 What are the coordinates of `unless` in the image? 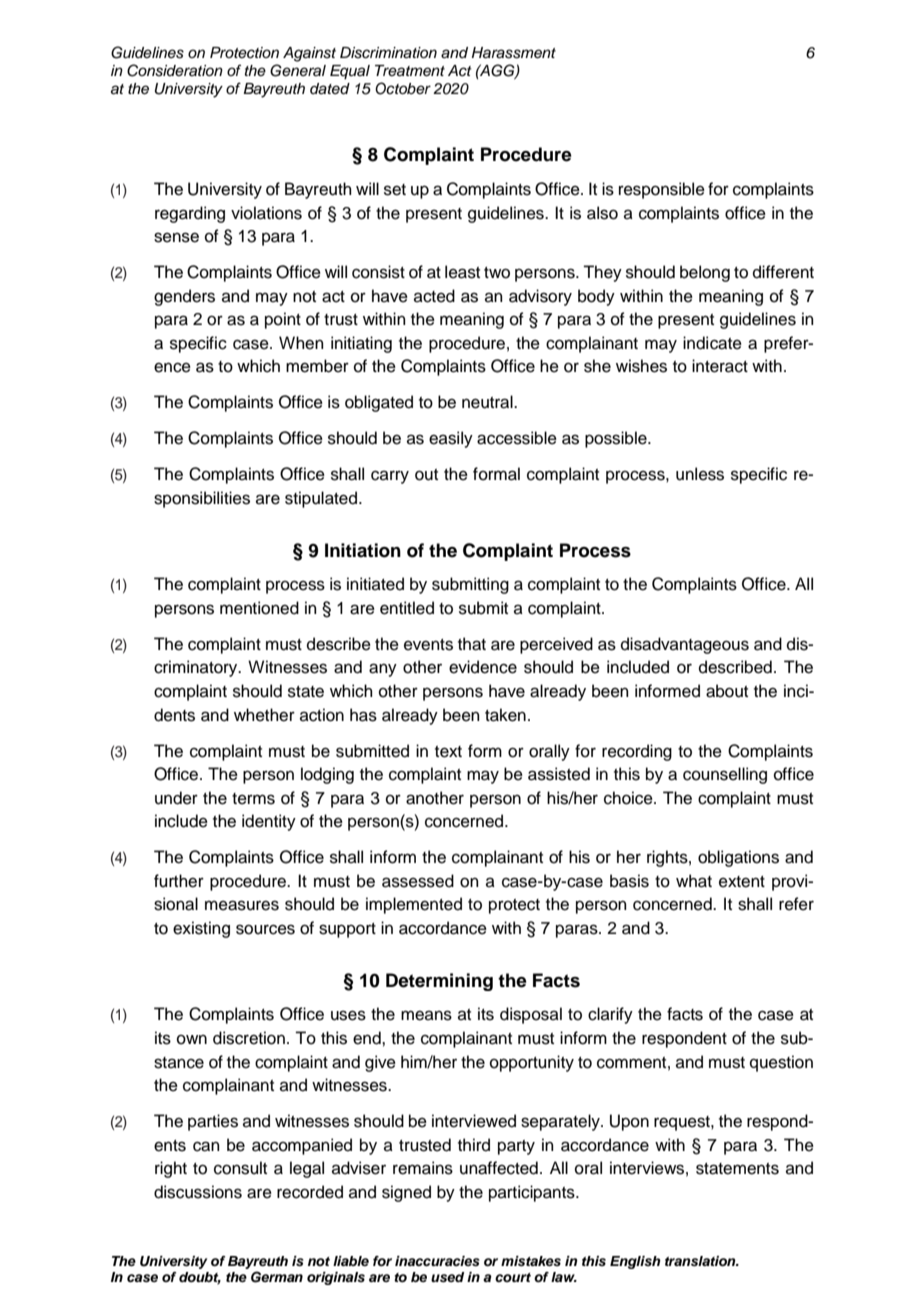 It's located at (700, 474).
